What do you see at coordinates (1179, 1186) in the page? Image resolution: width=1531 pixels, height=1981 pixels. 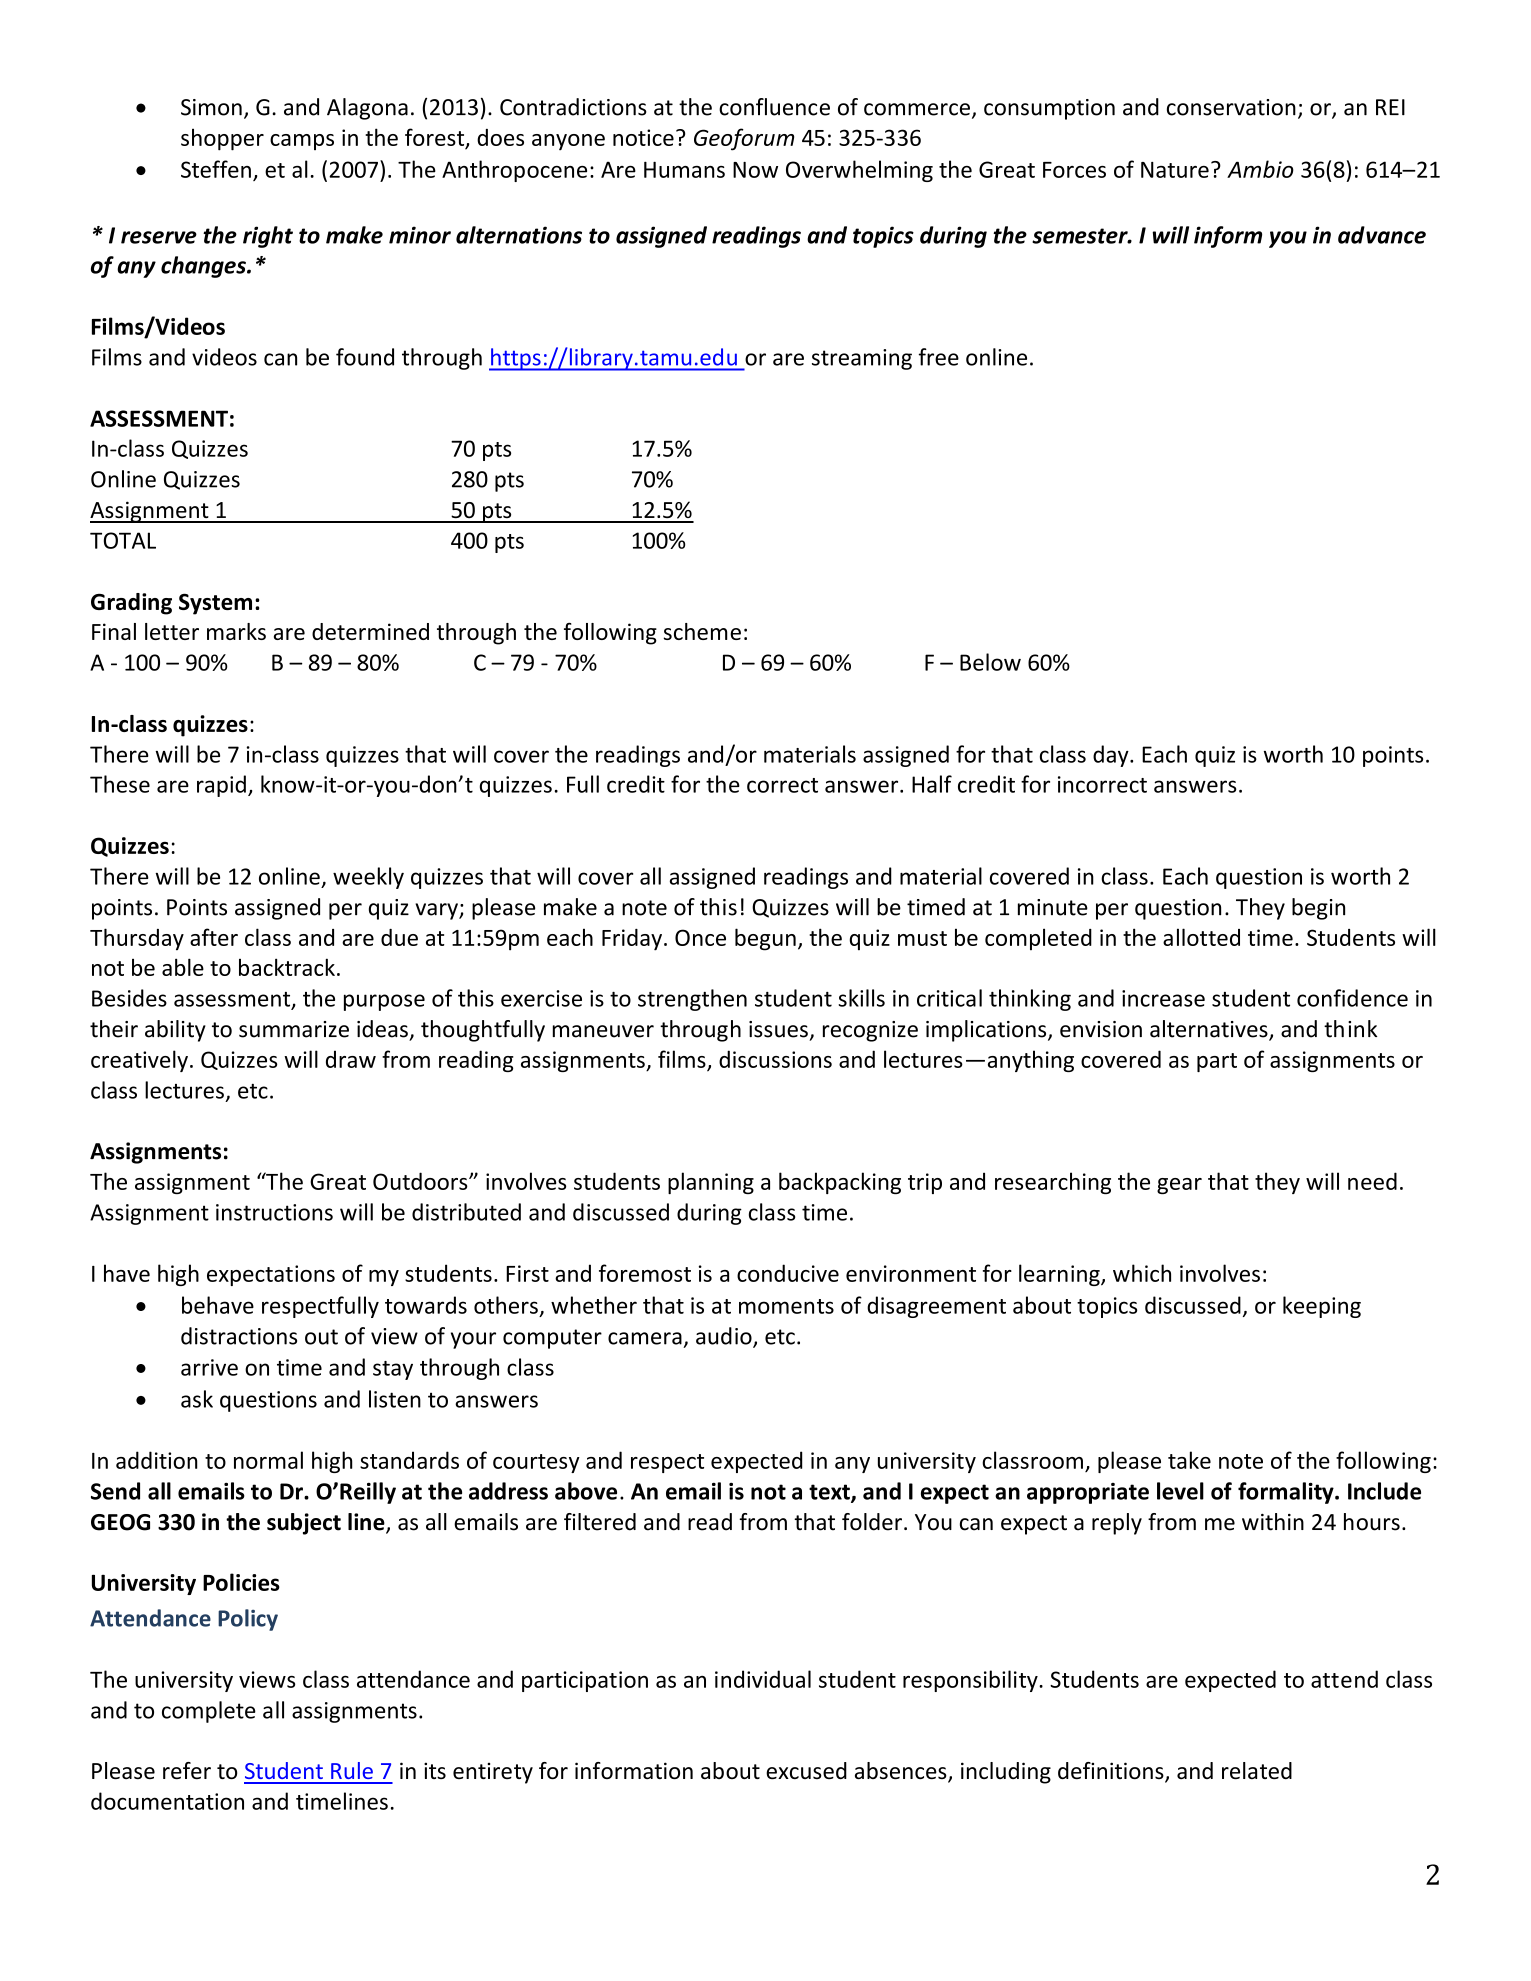 I see `gear` at bounding box center [1179, 1186].
